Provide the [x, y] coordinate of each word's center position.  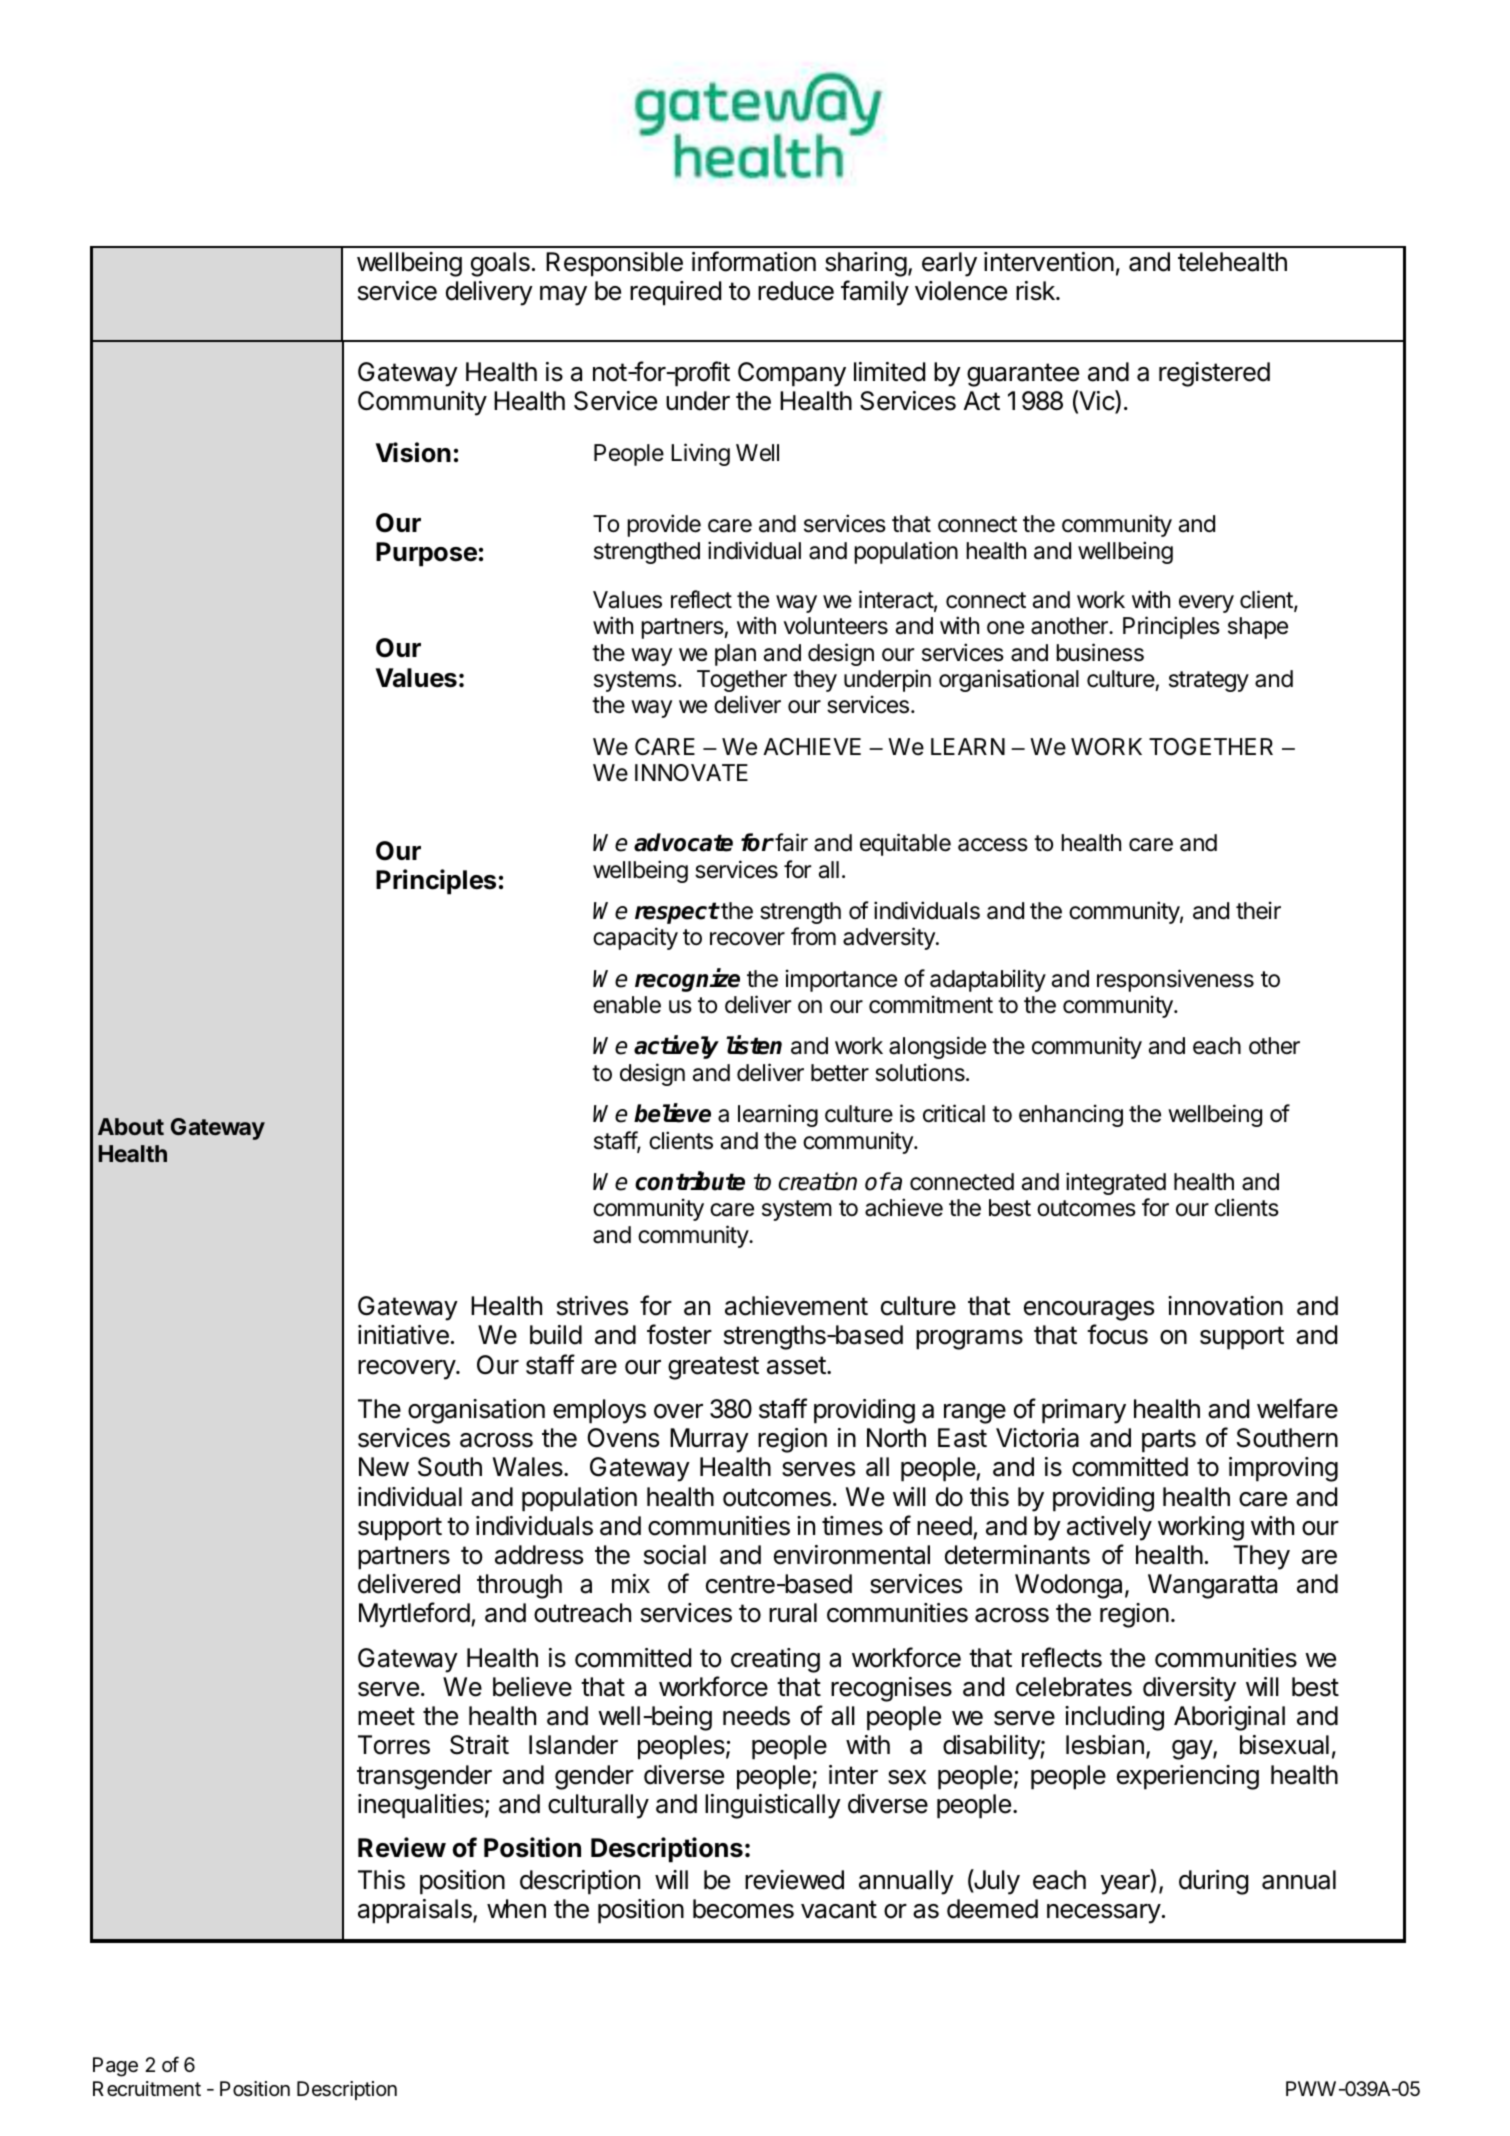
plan [735, 655]
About [131, 1126]
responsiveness [1175, 980]
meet [386, 1716]
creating [775, 1660]
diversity [1189, 1689]
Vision [413, 452]
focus [1117, 1334]
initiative [403, 1335]
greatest [713, 1368]
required [675, 293]
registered [1214, 374]
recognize [687, 980]
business [1100, 652]
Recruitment [147, 2089]
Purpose [426, 554]
